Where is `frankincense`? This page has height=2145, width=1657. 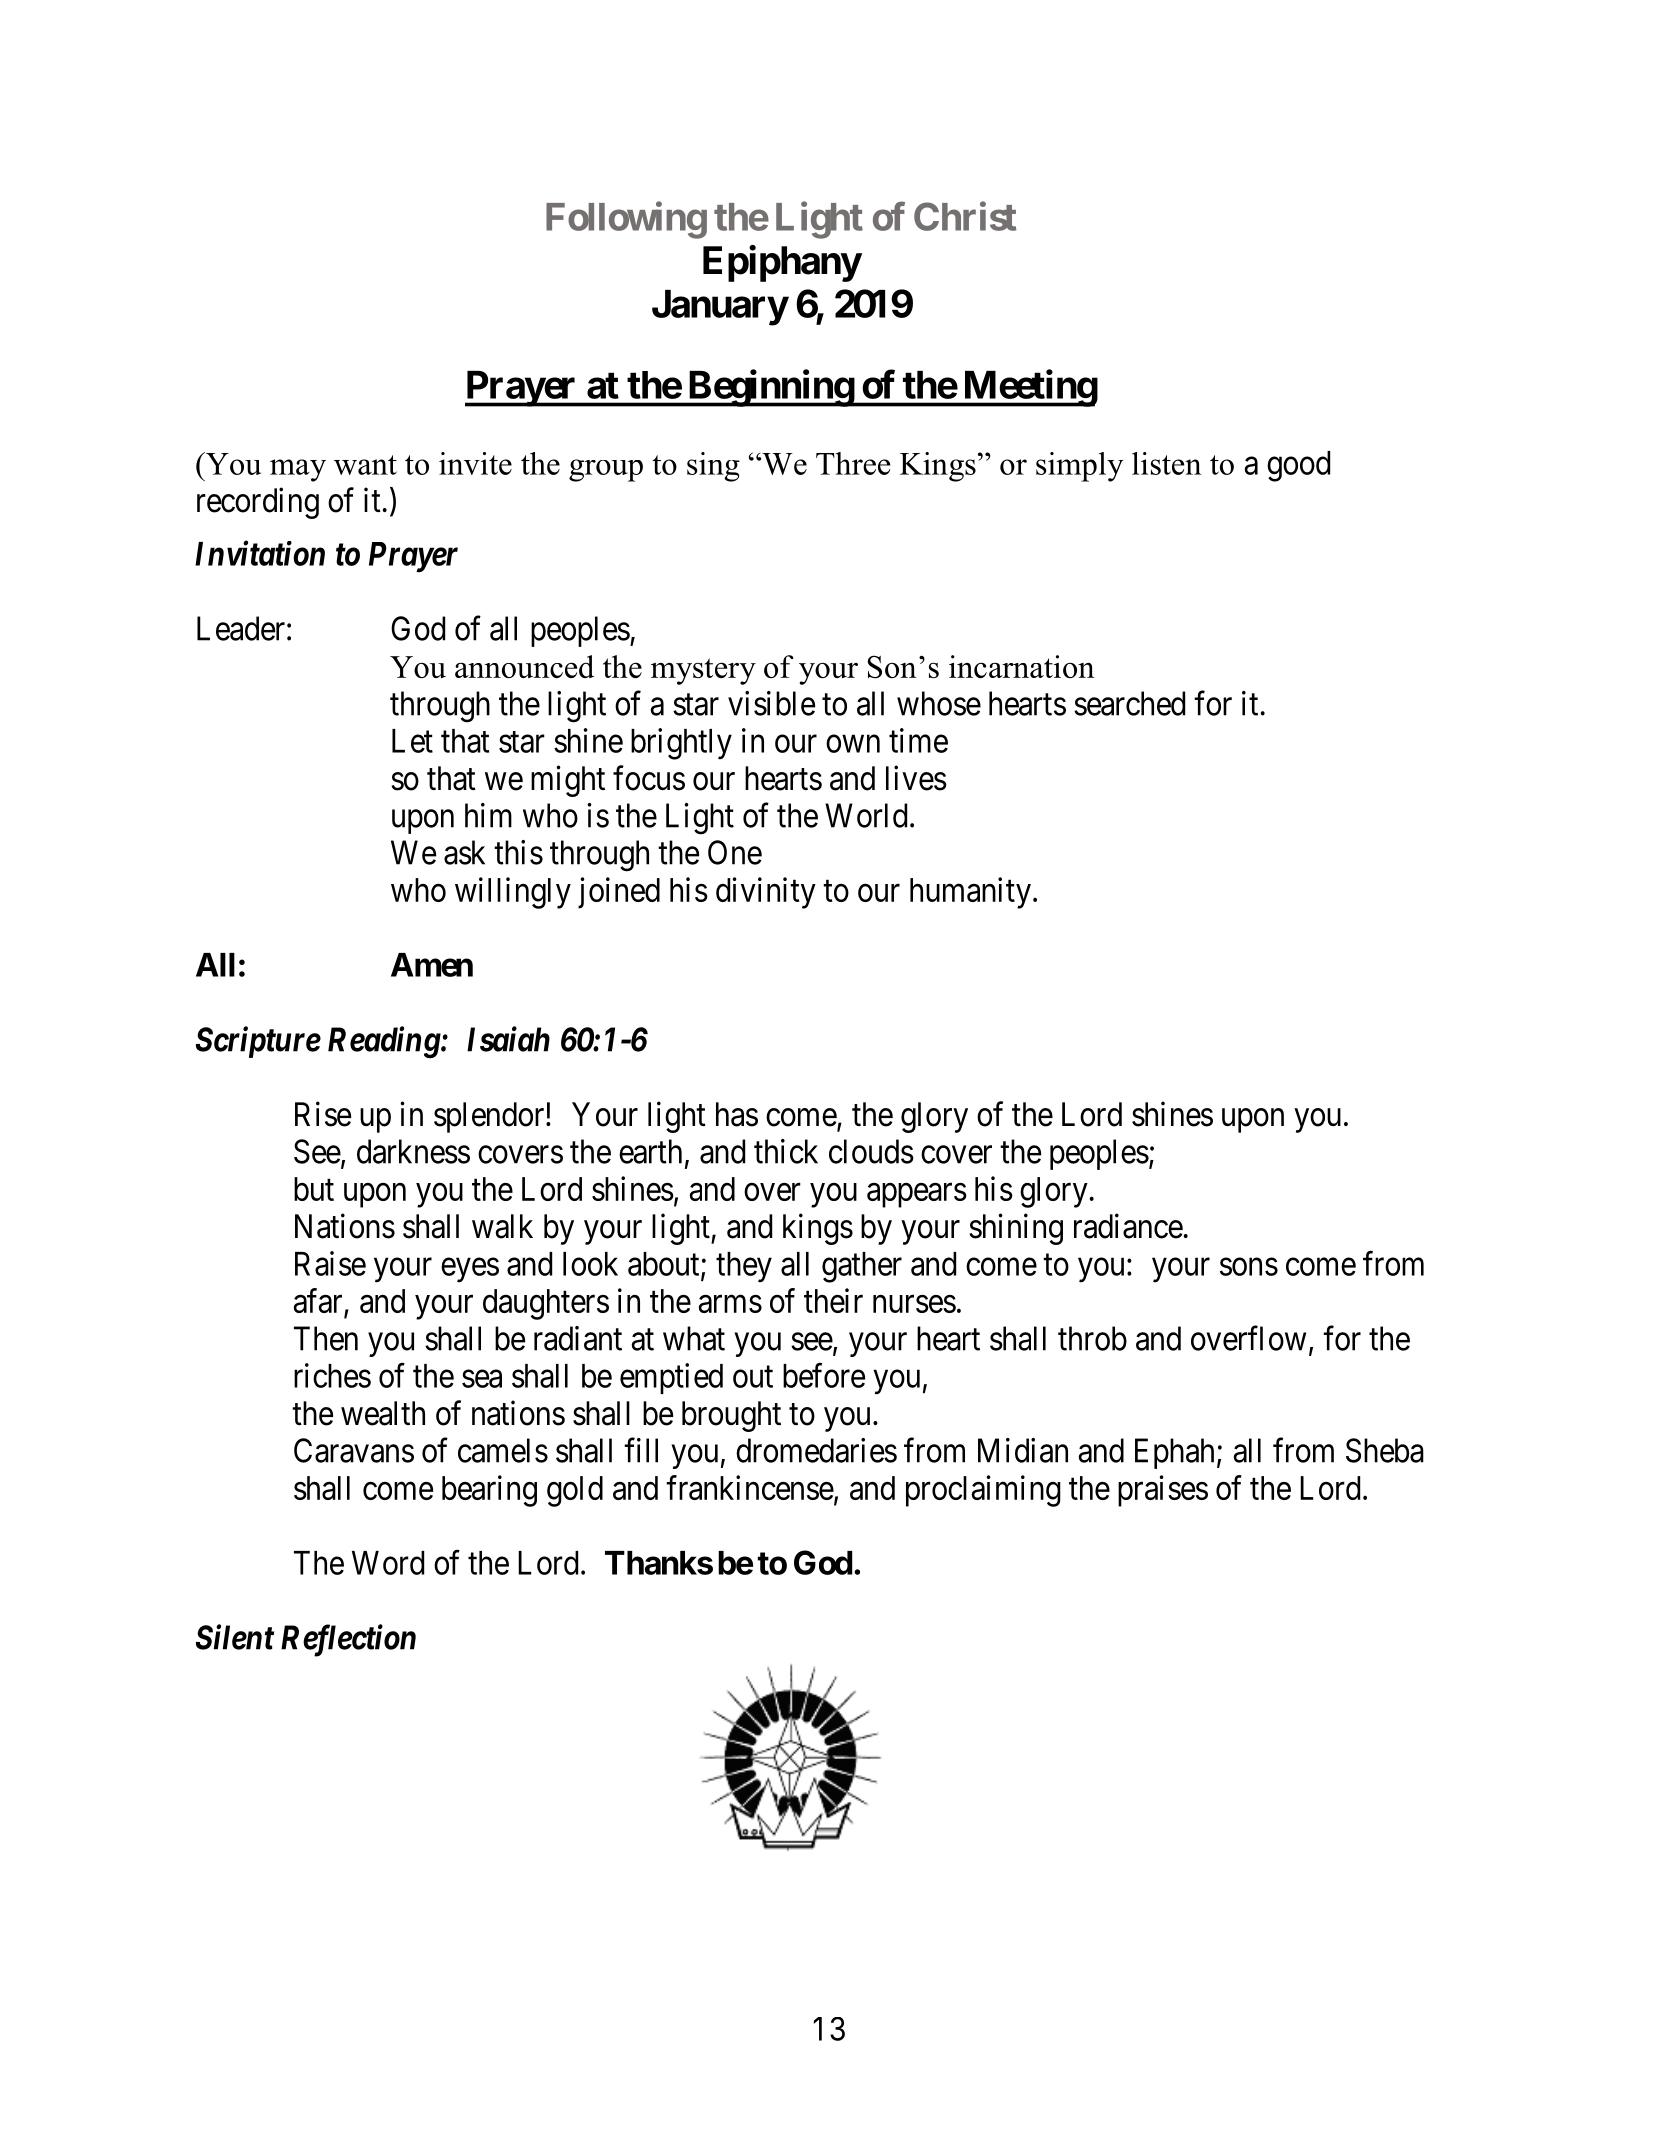 frankincense is located at coordinates (750, 1487).
